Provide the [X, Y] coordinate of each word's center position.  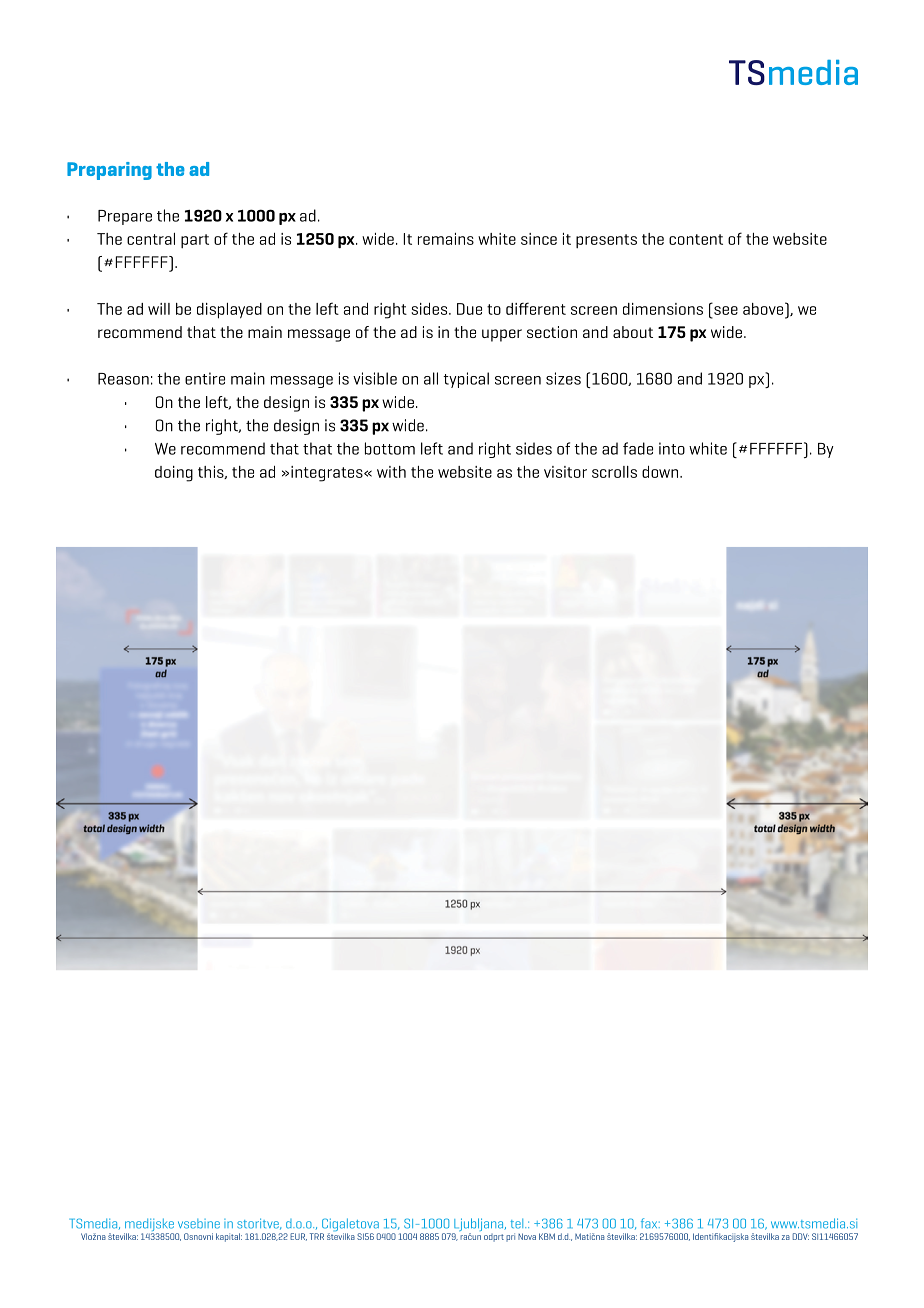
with [391, 472]
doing [174, 474]
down [661, 472]
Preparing [109, 171]
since [539, 239]
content [696, 239]
